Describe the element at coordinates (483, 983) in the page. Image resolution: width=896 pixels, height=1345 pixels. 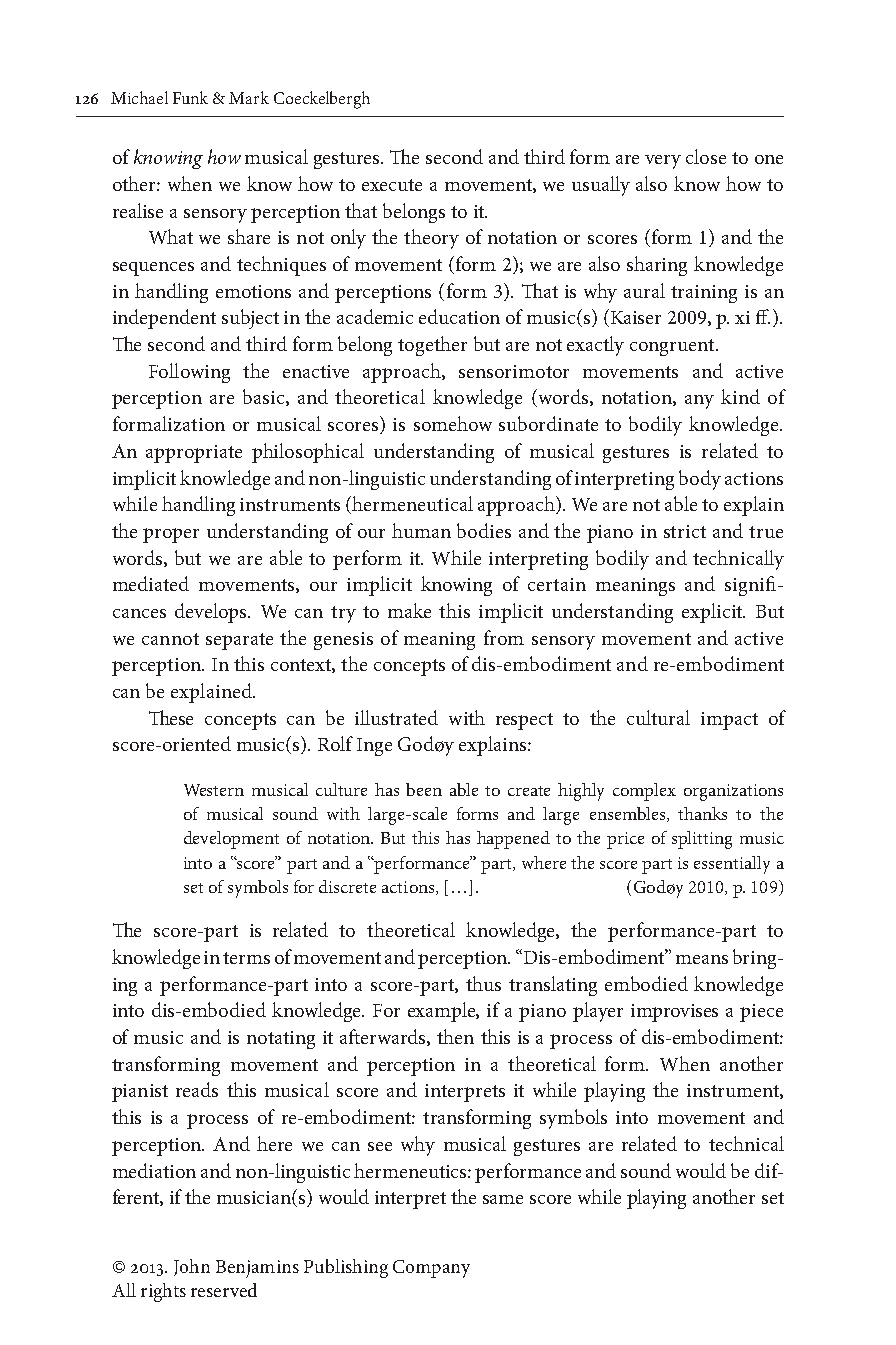
I see `thus` at that location.
